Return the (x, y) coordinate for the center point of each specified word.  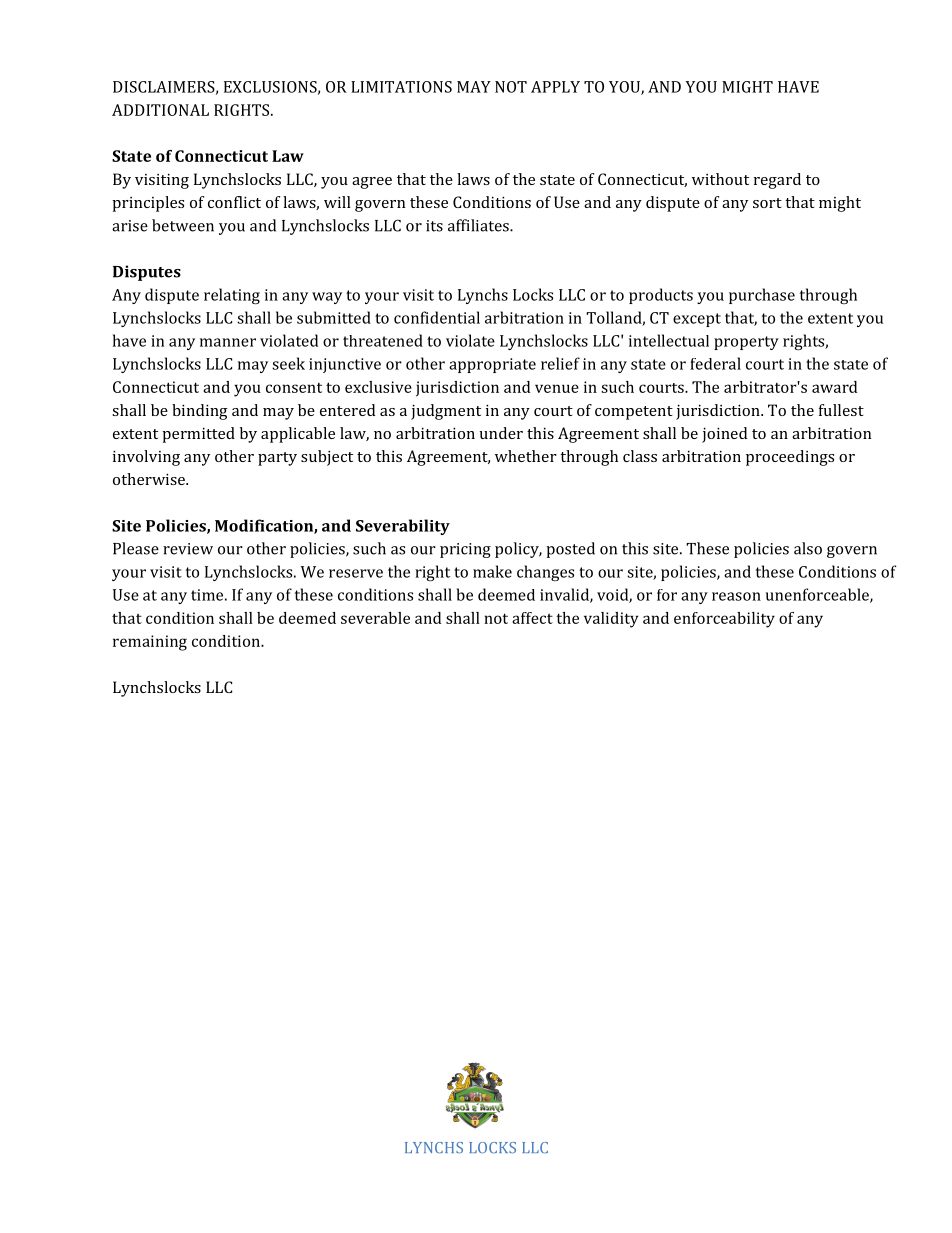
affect (532, 618)
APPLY (555, 87)
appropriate (492, 365)
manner (228, 342)
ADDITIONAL (160, 110)
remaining (150, 643)
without (720, 179)
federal (715, 363)
